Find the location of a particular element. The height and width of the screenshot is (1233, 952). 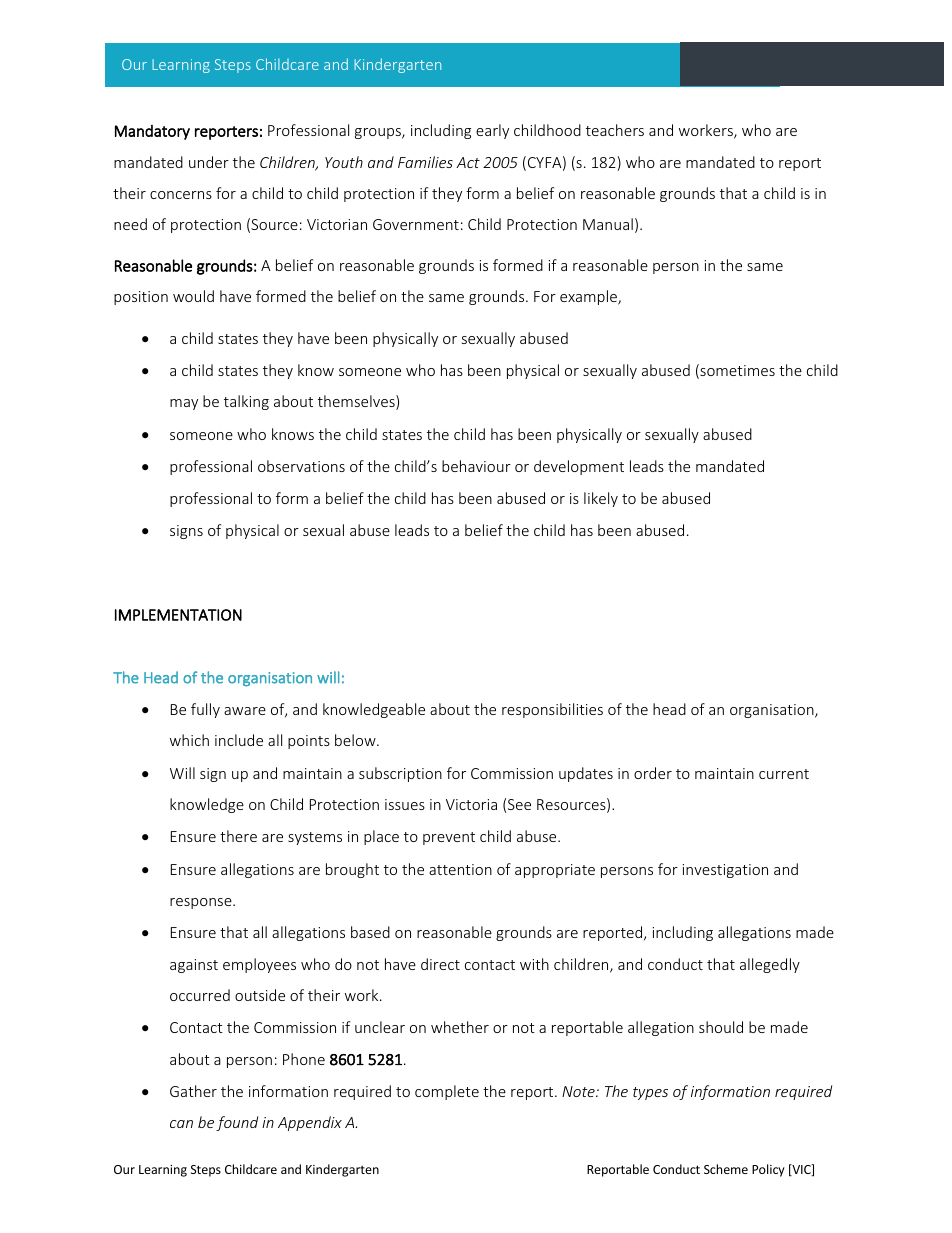

under is located at coordinates (209, 162).
